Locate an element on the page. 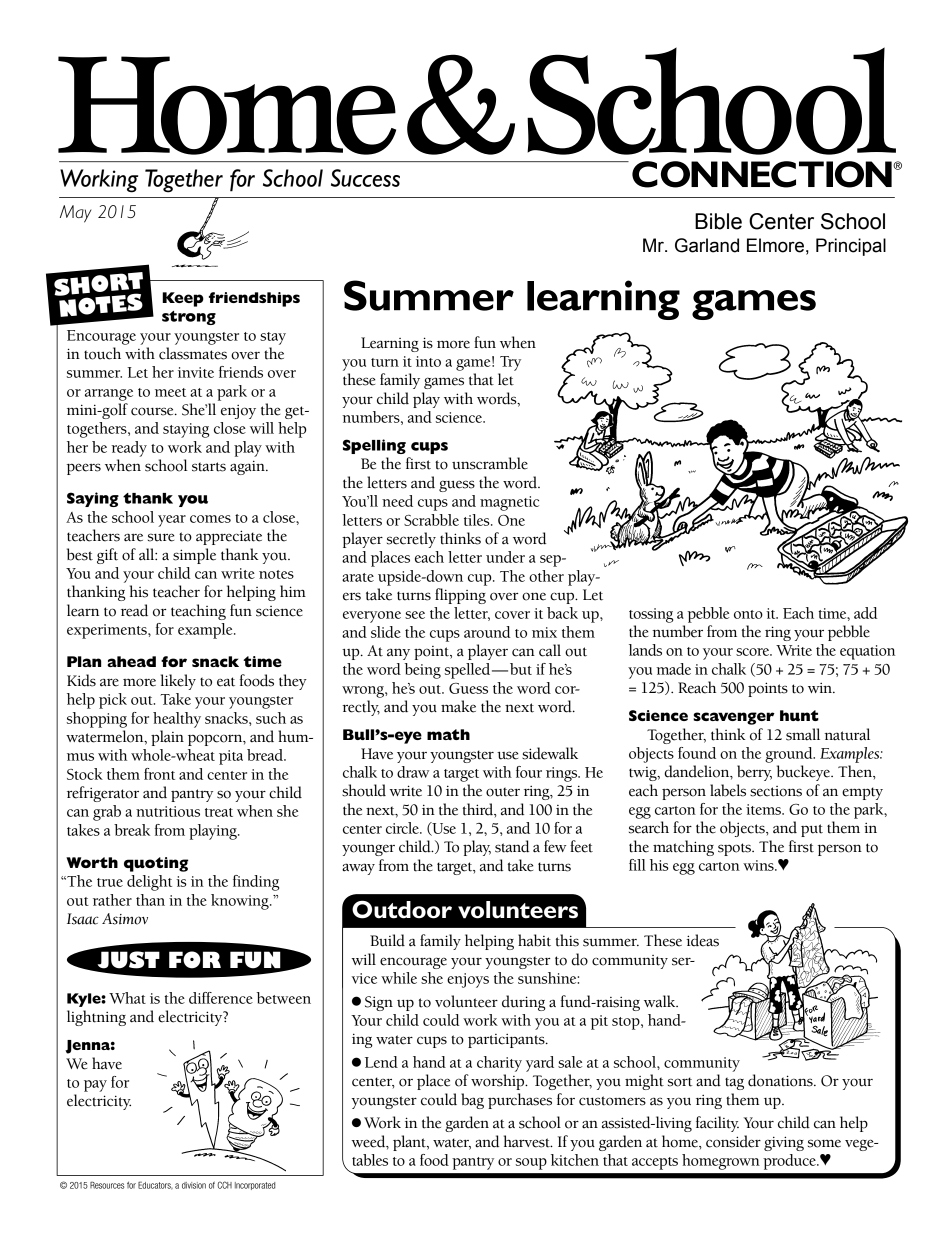 The image size is (952, 1233). unscramble is located at coordinates (490, 463).
